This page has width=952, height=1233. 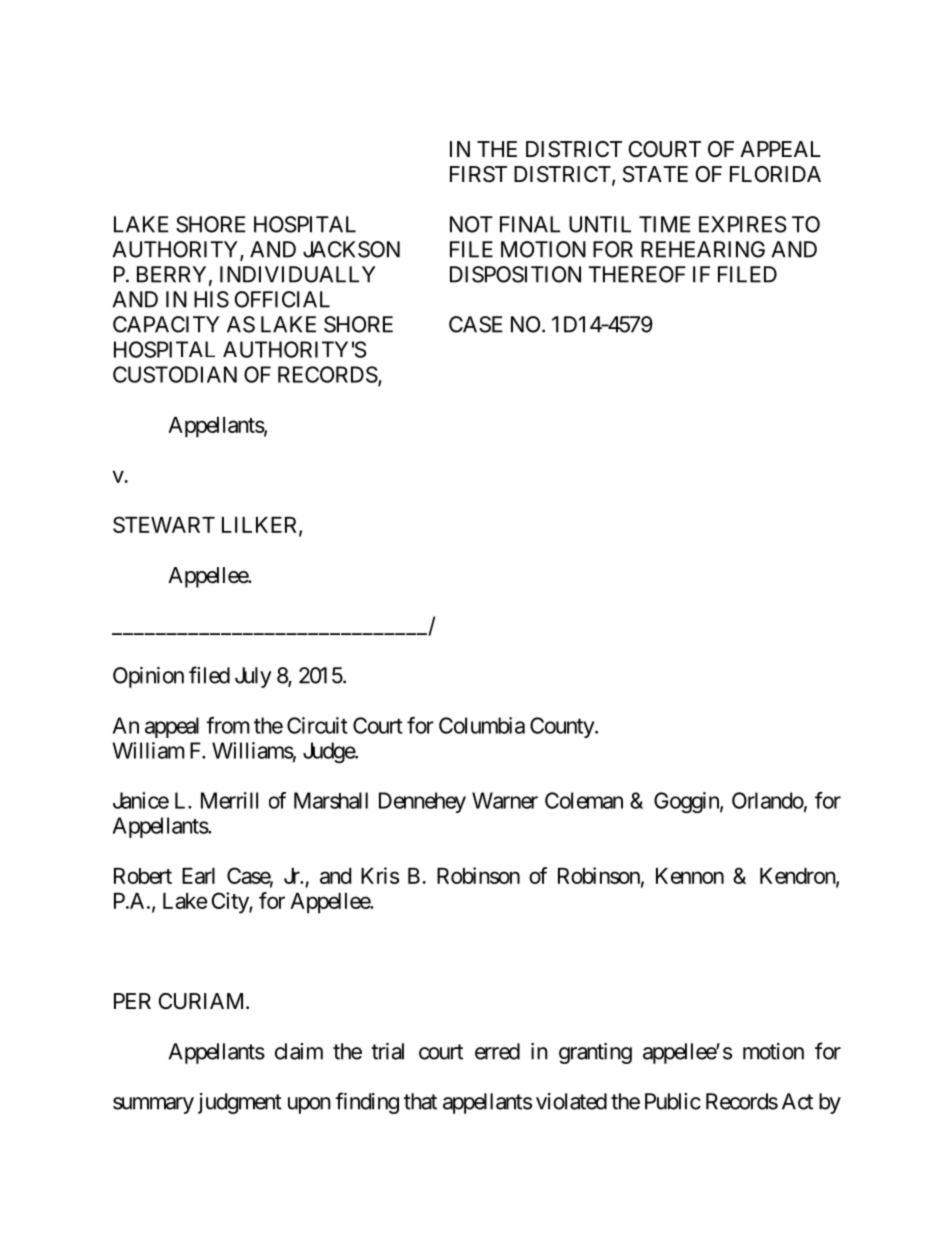 What do you see at coordinates (471, 224) in the page?
I see `NOT` at bounding box center [471, 224].
